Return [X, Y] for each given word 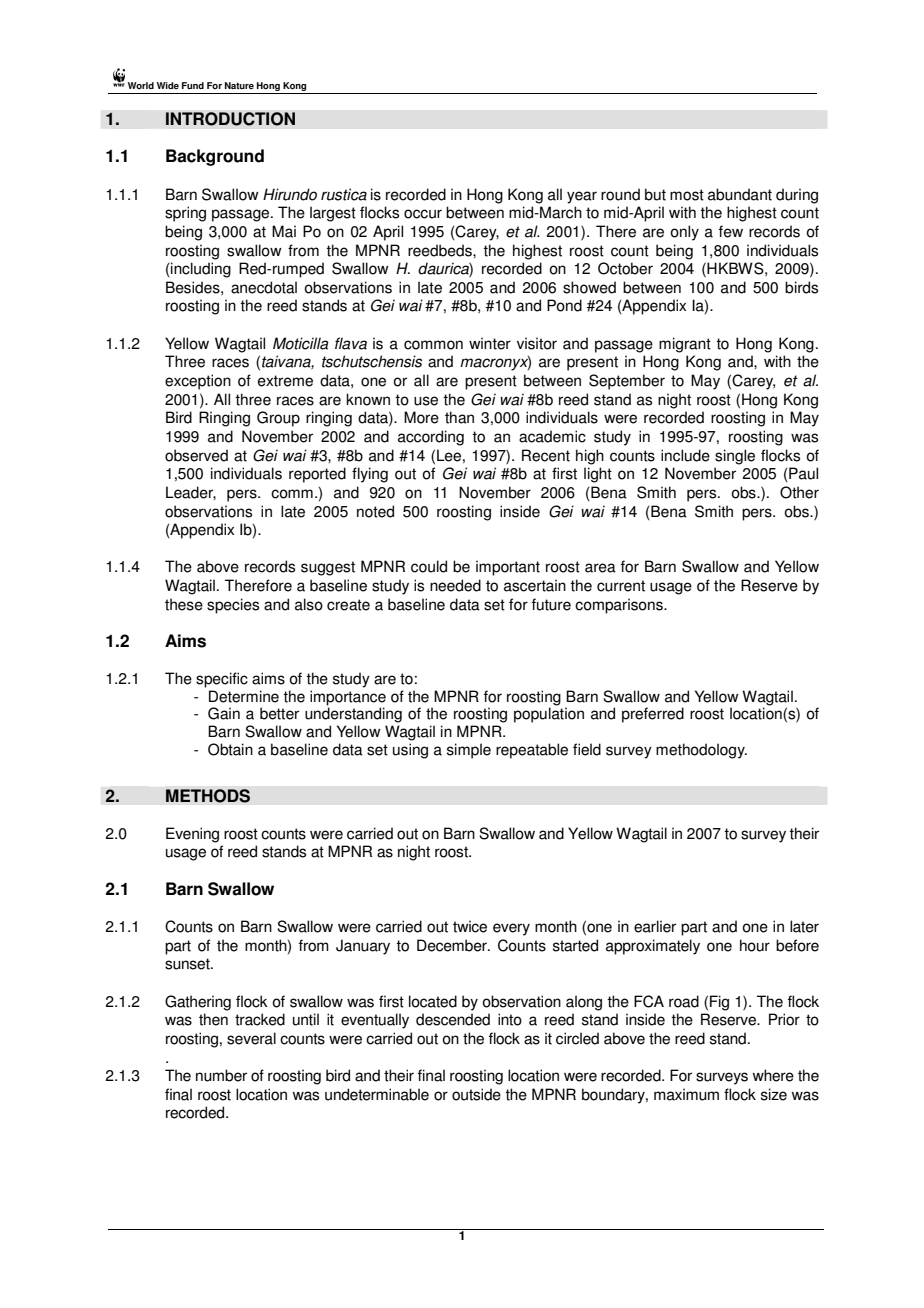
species [233, 606]
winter [490, 343]
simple [469, 751]
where [773, 1075]
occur [423, 214]
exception [198, 382]
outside [476, 1094]
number [221, 1075]
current [621, 586]
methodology [701, 751]
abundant [740, 194]
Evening [192, 835]
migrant [685, 345]
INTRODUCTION [230, 119]
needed [455, 585]
